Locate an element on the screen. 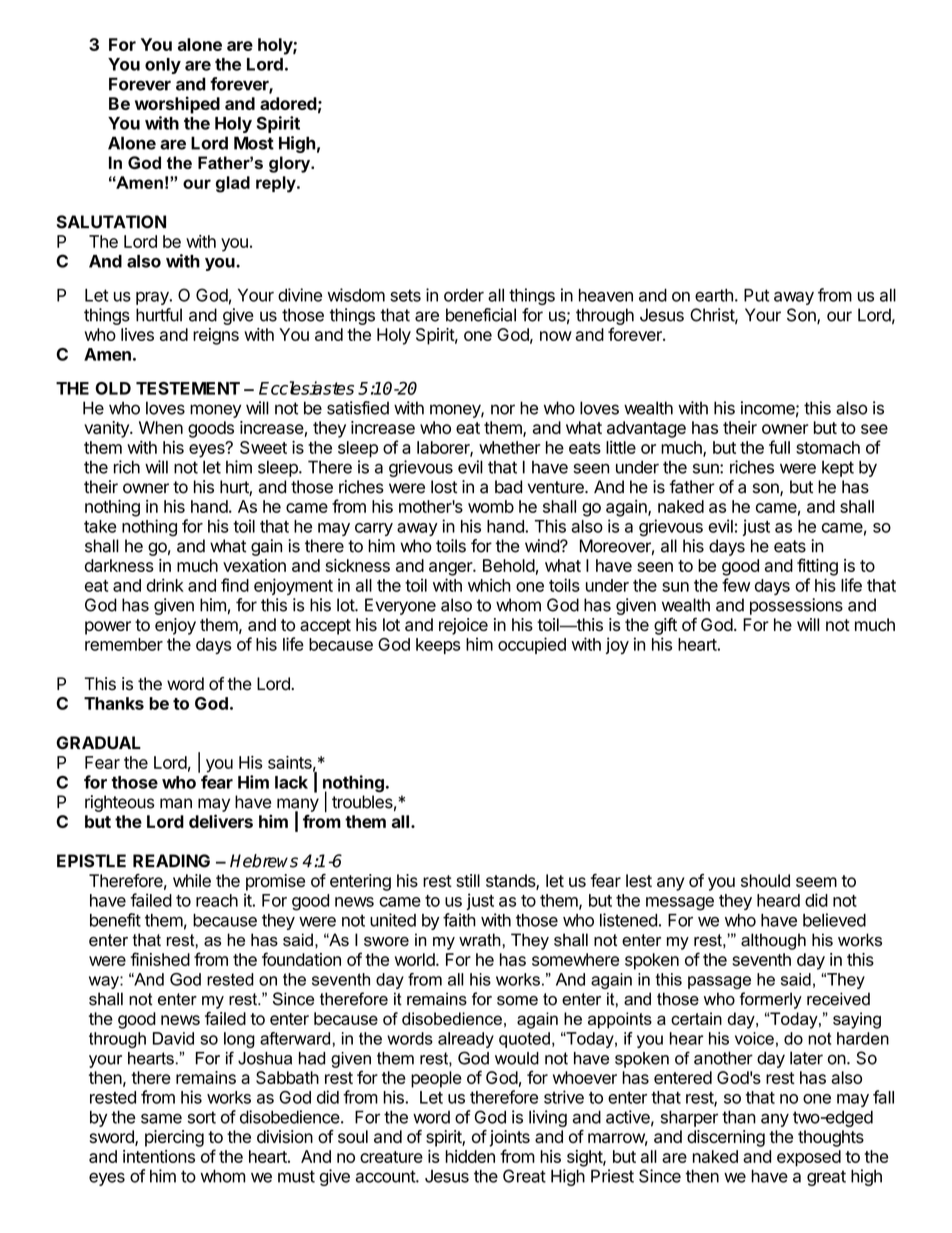 Image resolution: width=952 pixels, height=1233 pixels. adored is located at coordinates (288, 103).
